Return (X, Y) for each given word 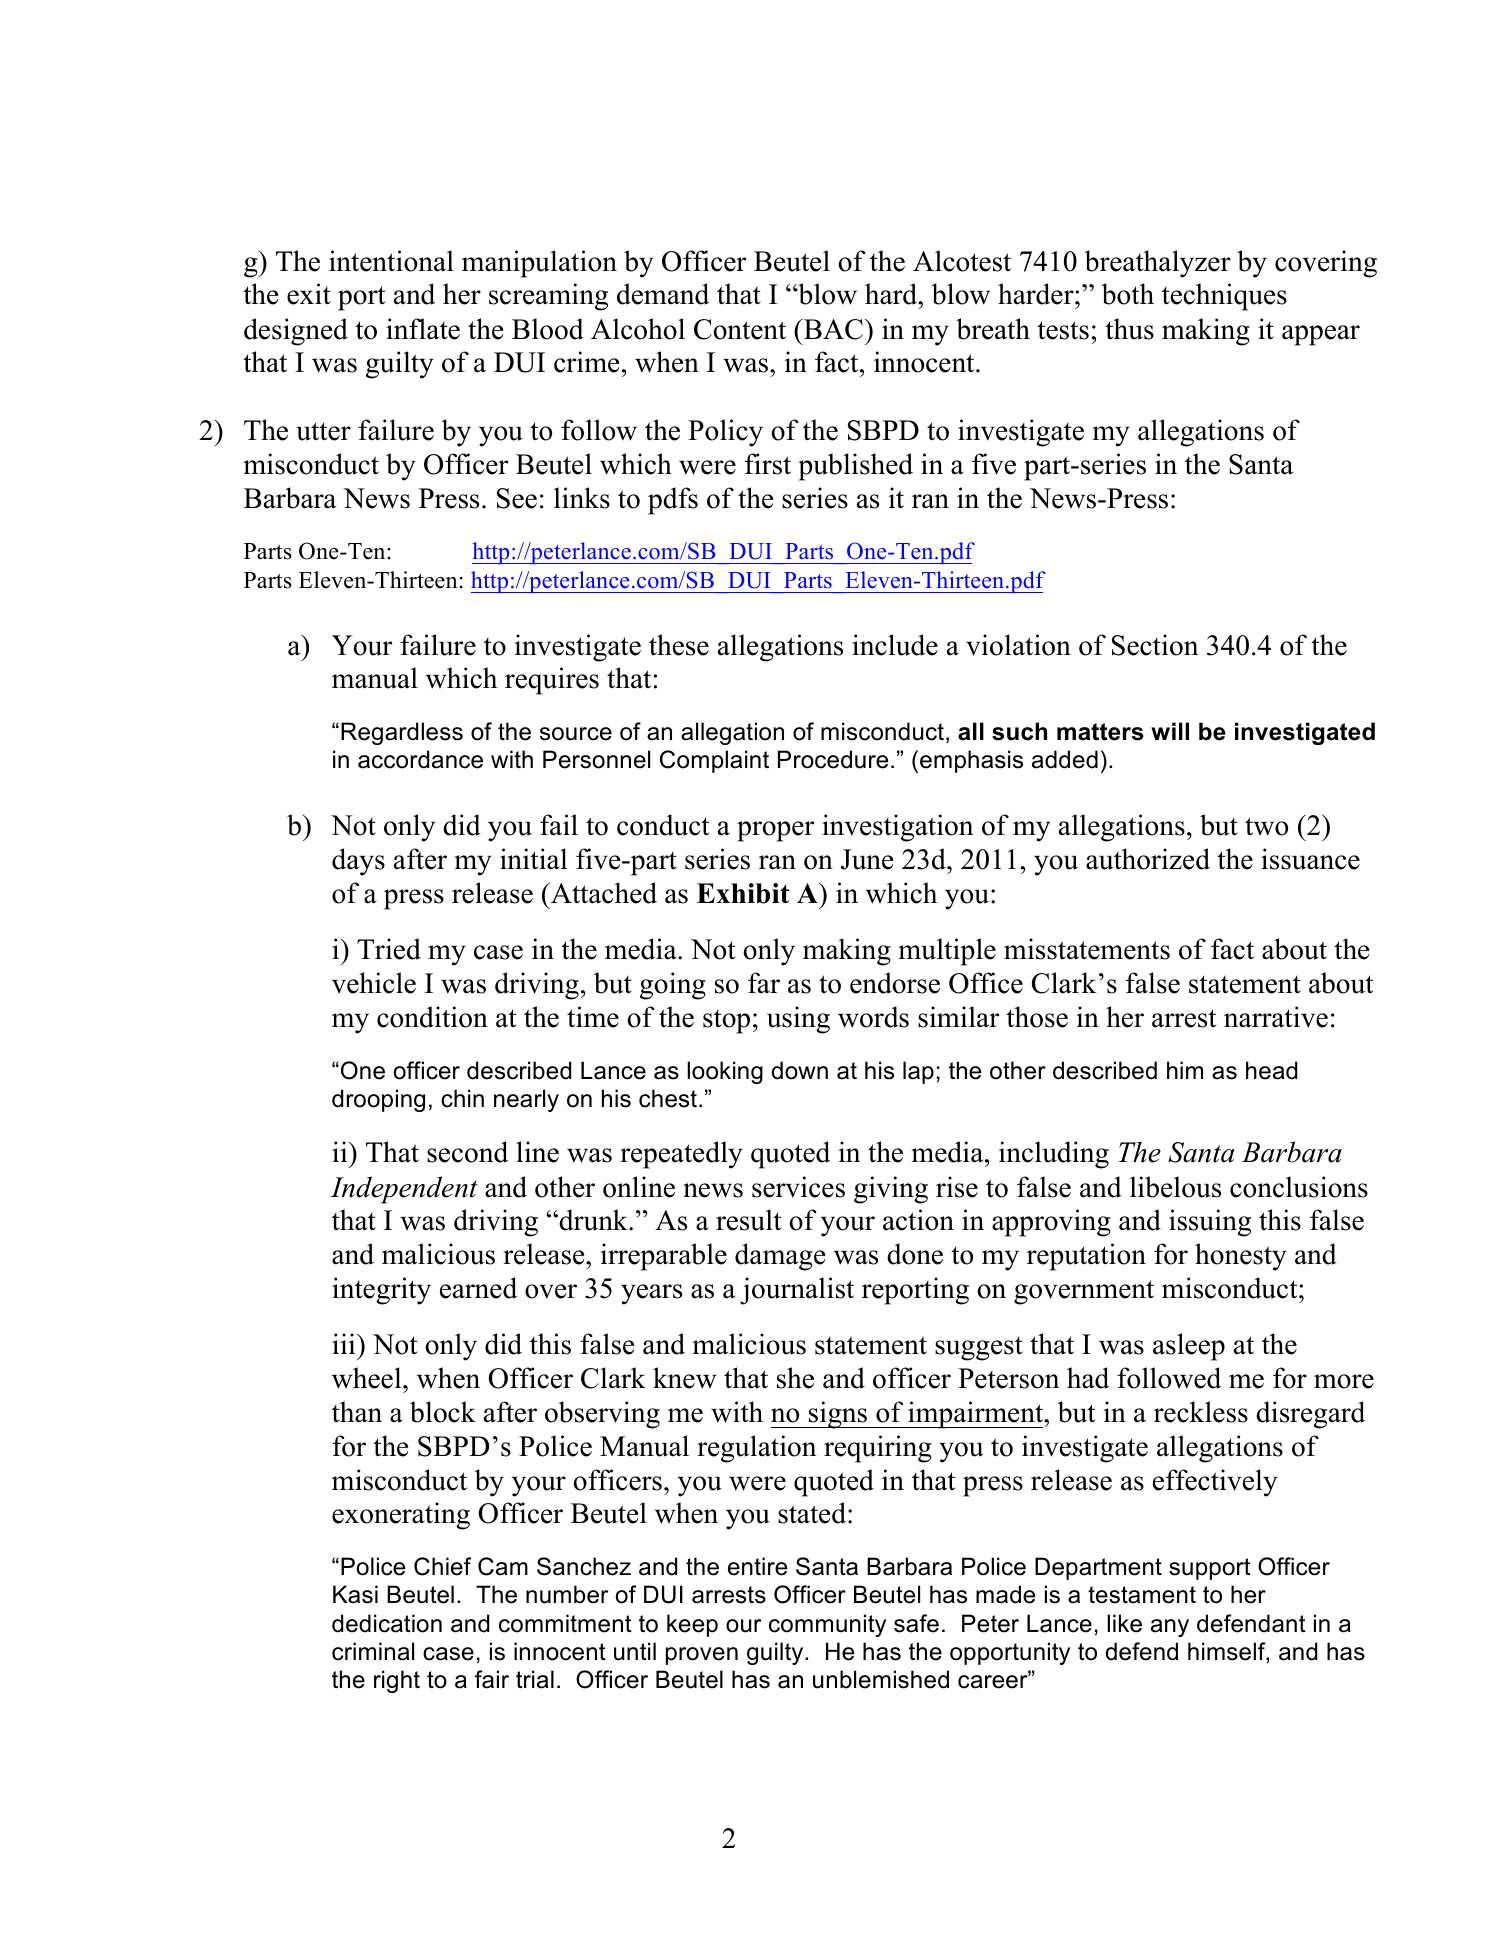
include (895, 645)
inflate (423, 329)
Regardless (402, 733)
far (764, 983)
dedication (387, 1623)
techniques (1224, 297)
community (827, 1625)
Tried (389, 949)
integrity (381, 1291)
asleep (1189, 1347)
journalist (797, 1291)
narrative (1276, 1017)
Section (1155, 645)
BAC (834, 329)
